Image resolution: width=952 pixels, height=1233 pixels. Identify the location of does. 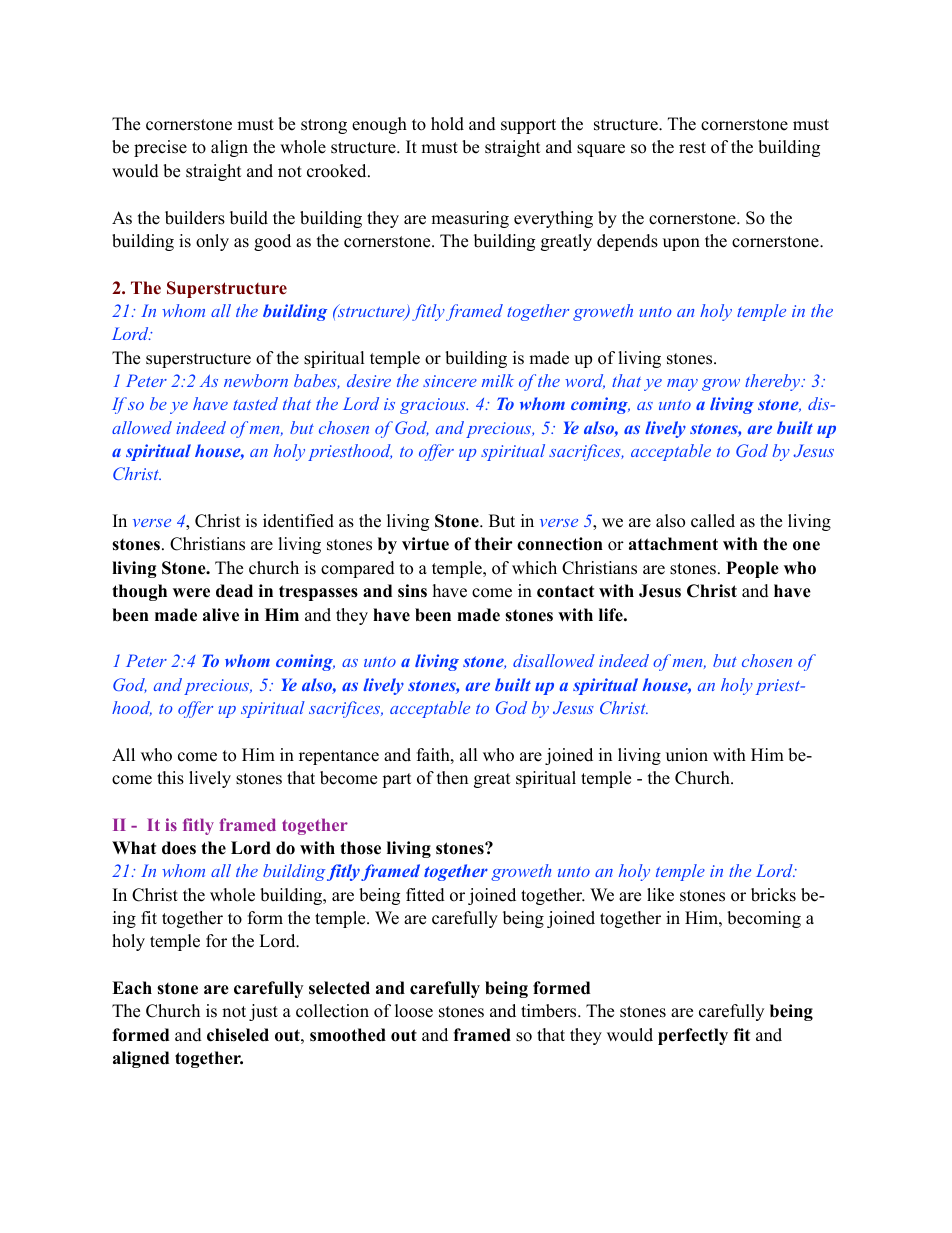
(179, 848).
